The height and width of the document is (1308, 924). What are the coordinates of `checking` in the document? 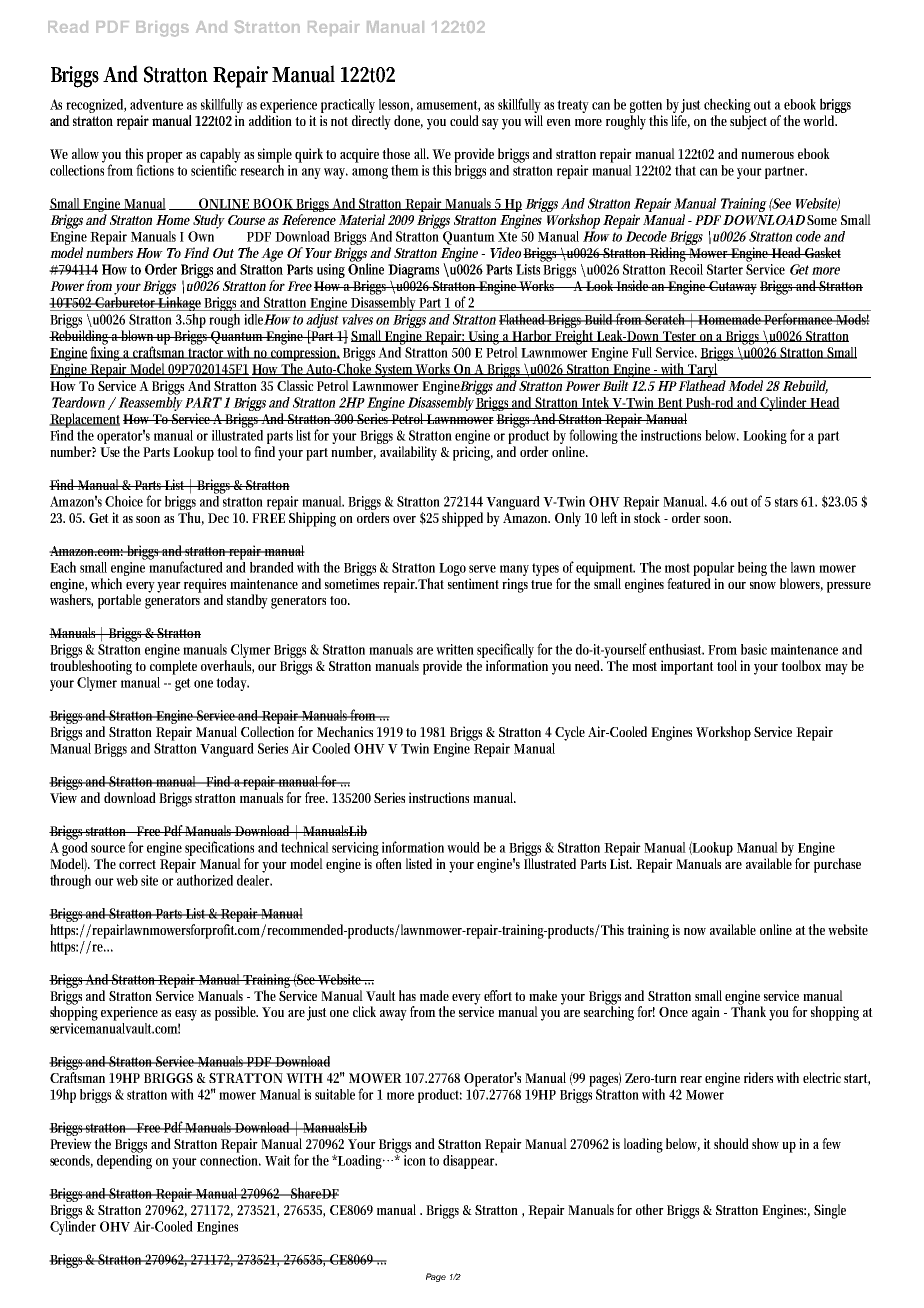 It's located at (727, 105).
